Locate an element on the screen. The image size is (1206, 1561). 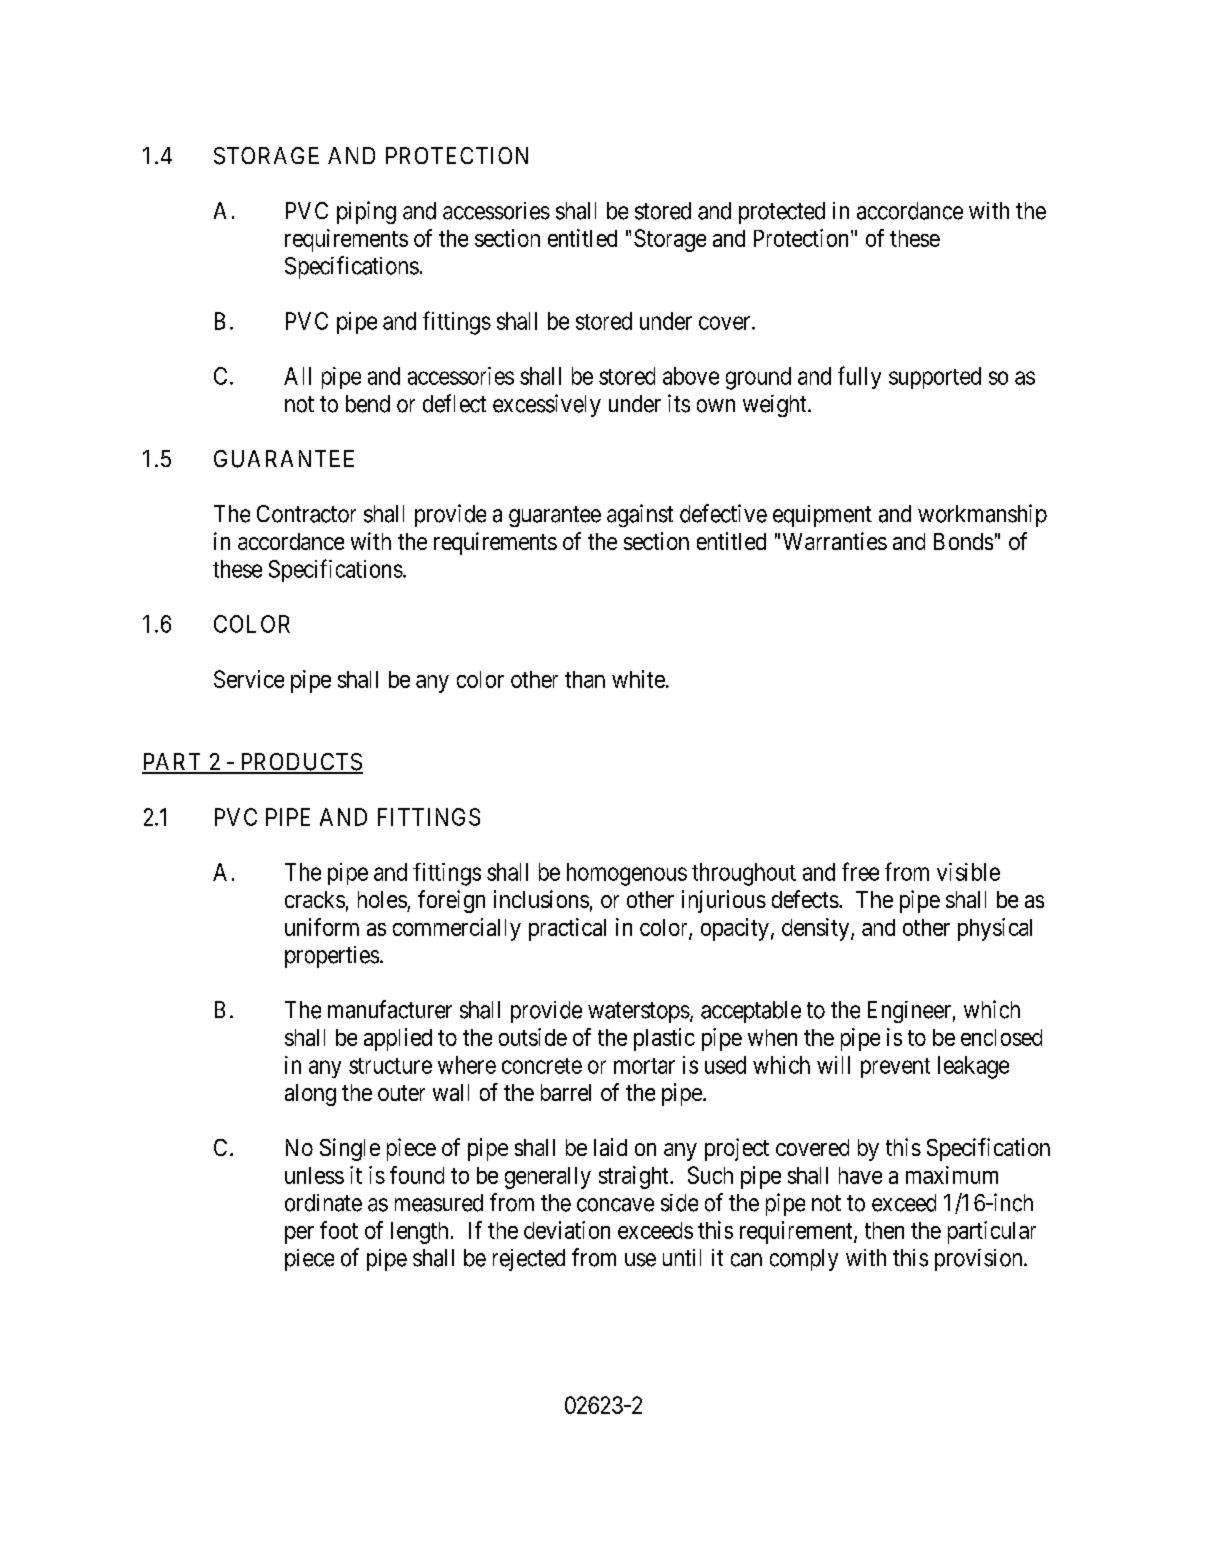
concave is located at coordinates (615, 1205).
